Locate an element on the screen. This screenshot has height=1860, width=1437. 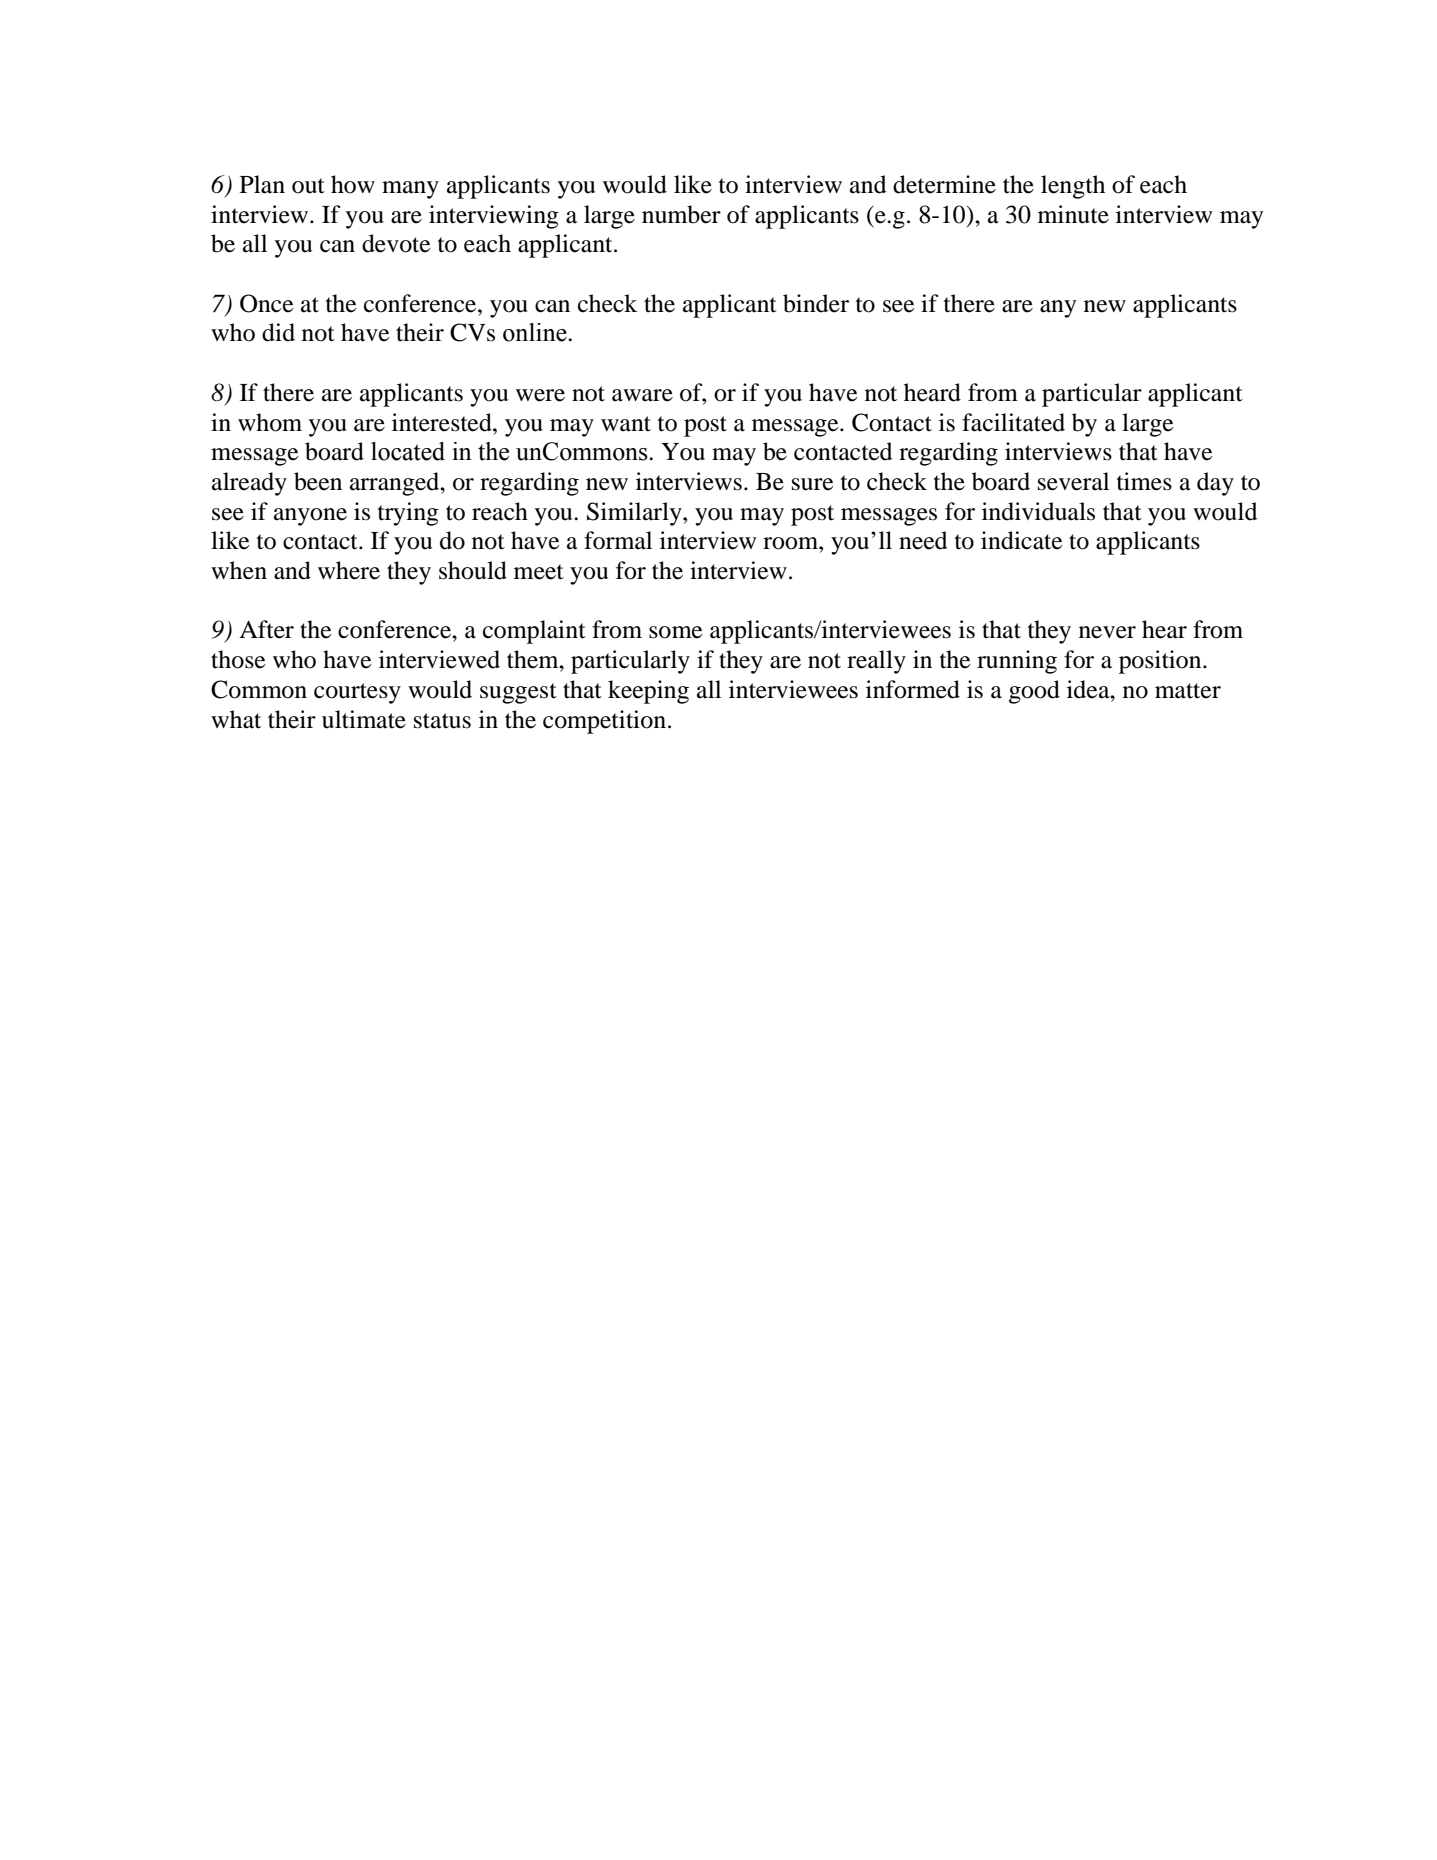
courtesy is located at coordinates (357, 693).
